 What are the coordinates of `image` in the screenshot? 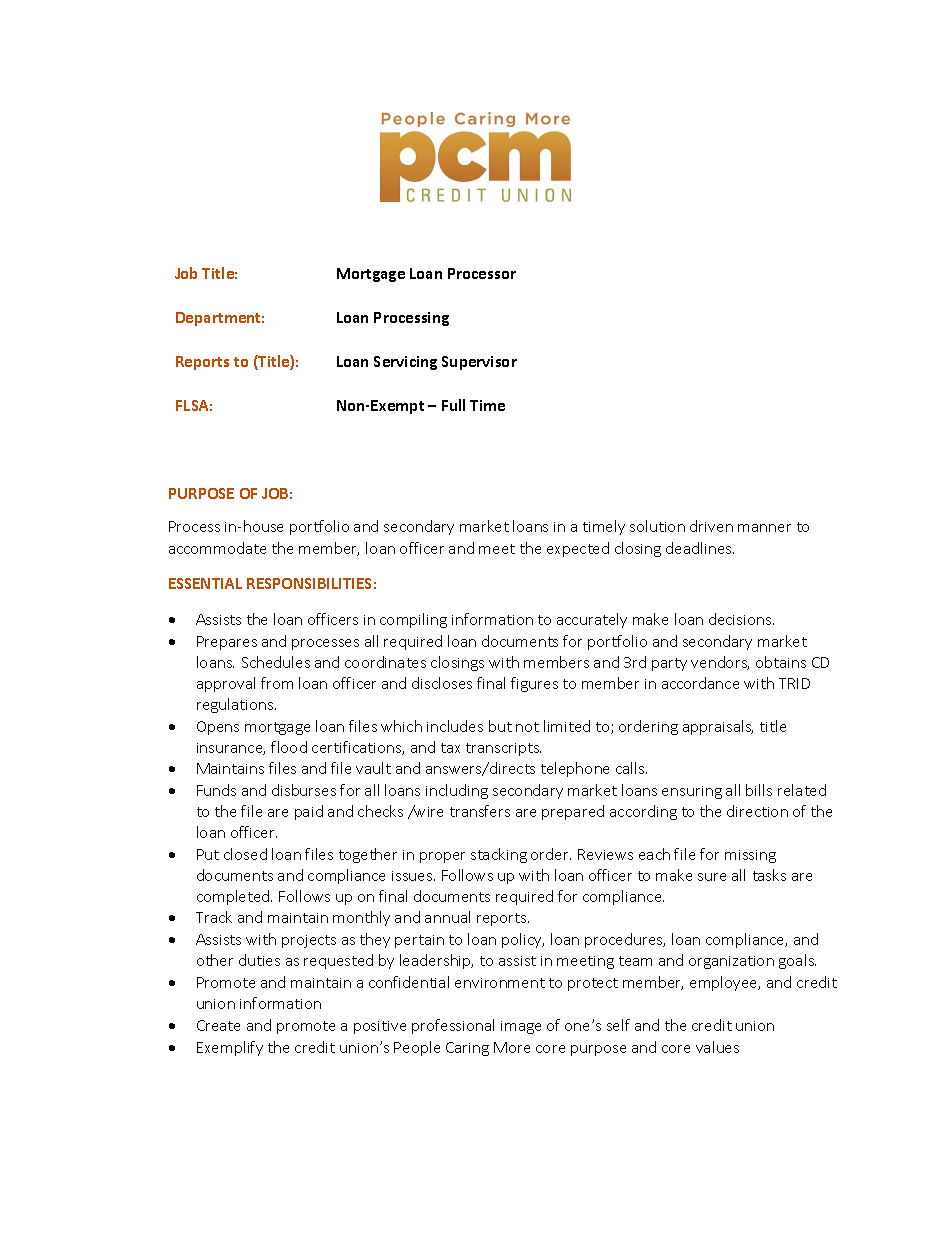 It's located at (521, 1027).
